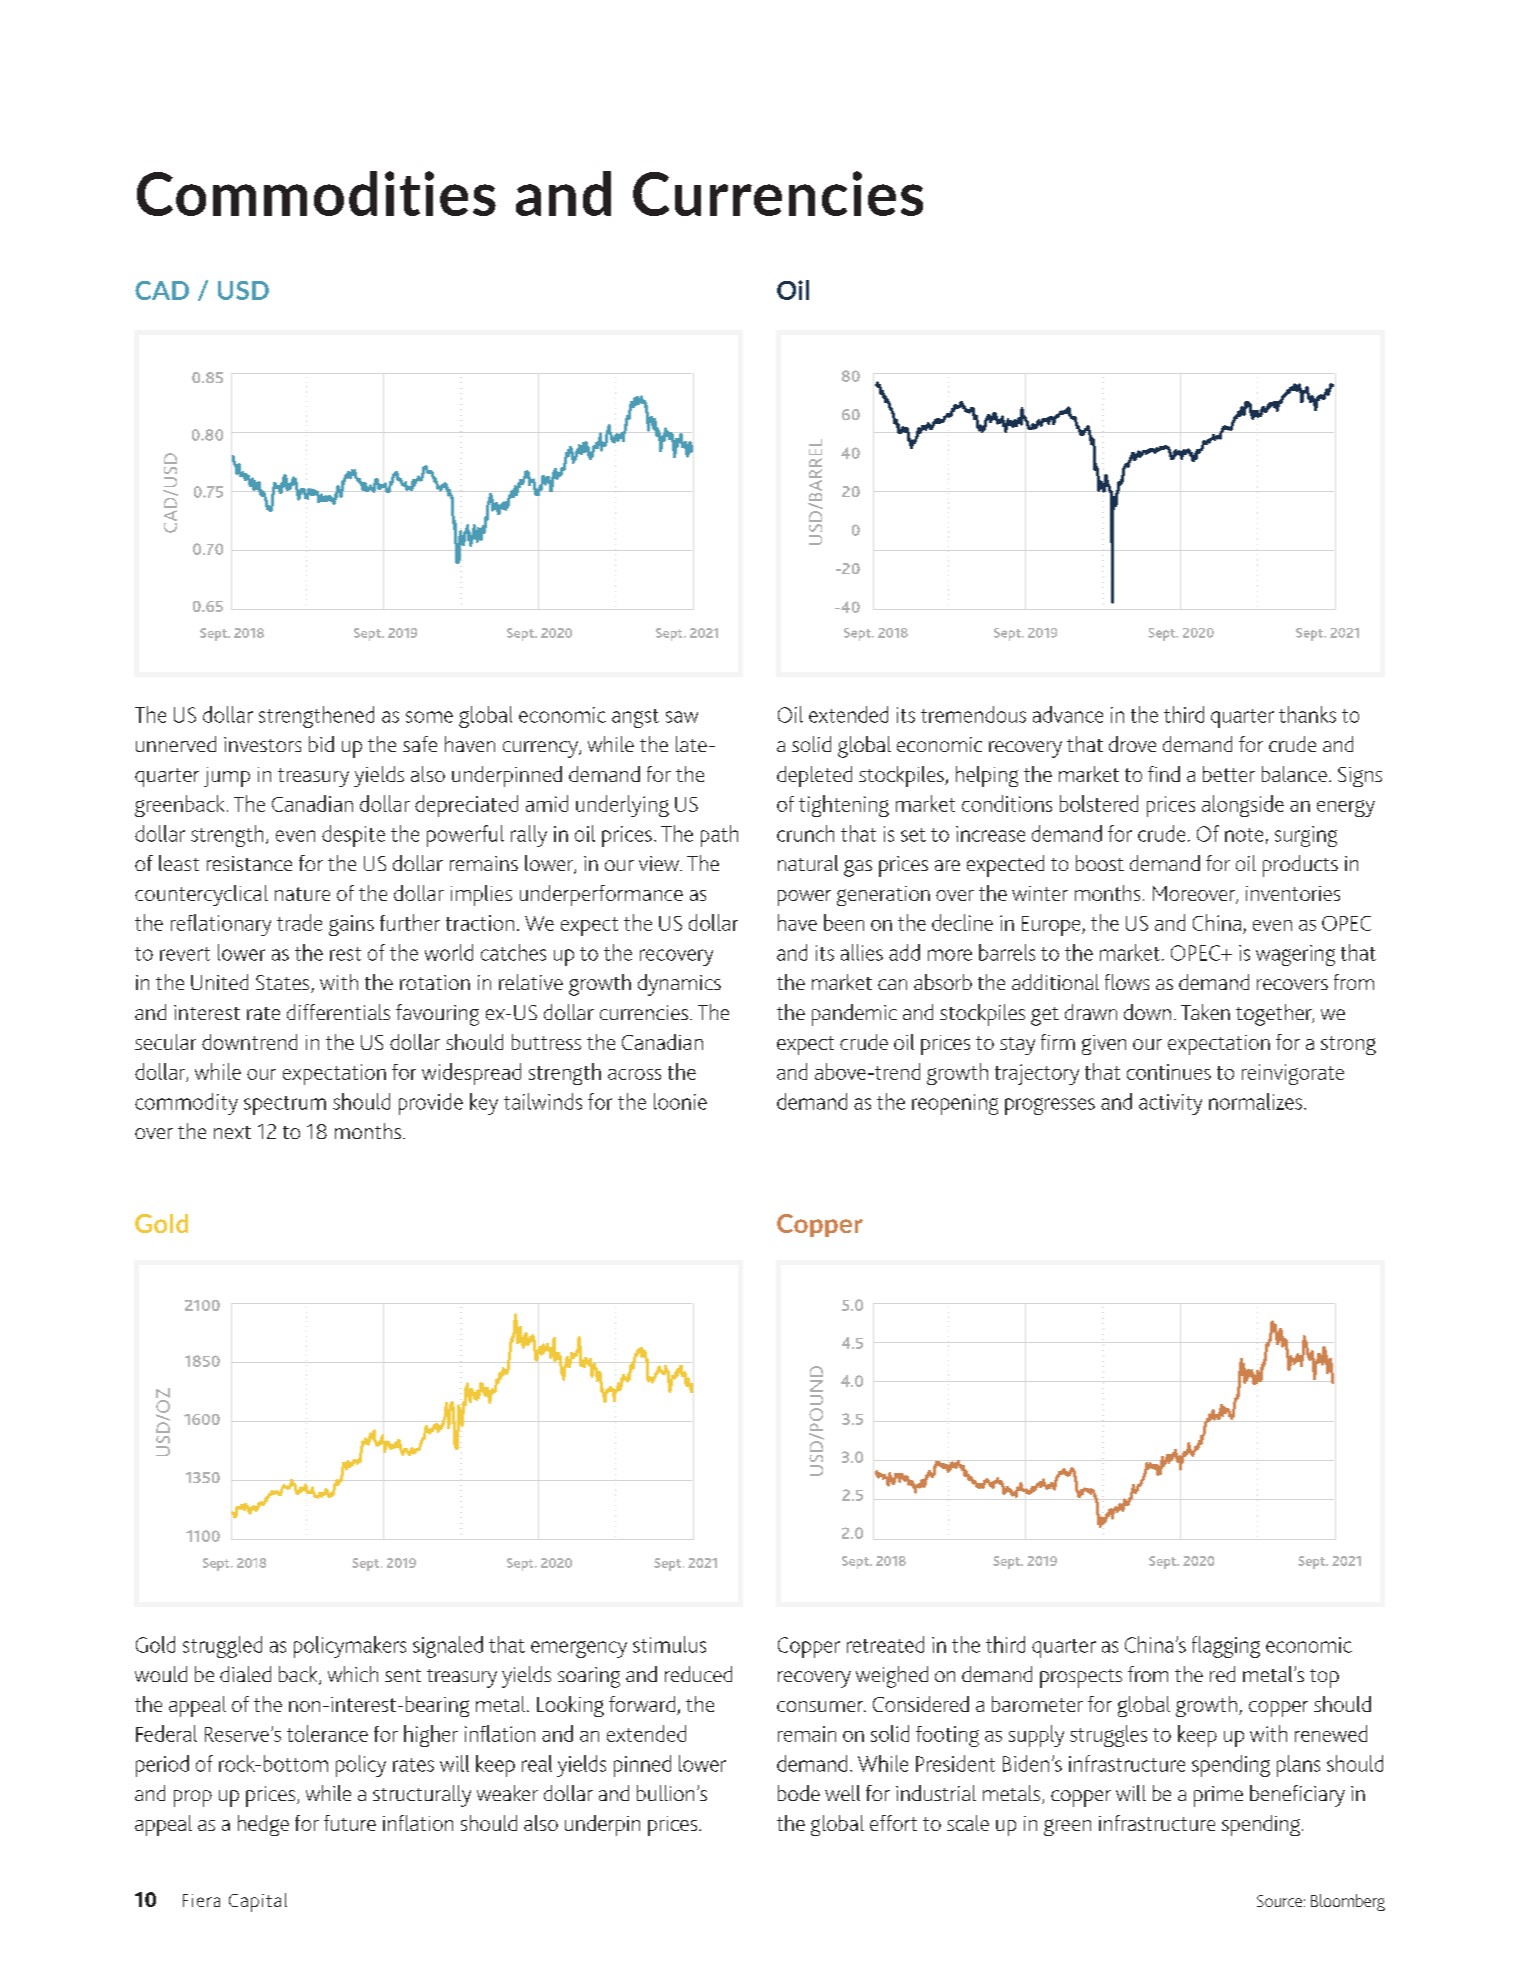  Describe the element at coordinates (263, 1825) in the page. I see `hedge` at that location.
